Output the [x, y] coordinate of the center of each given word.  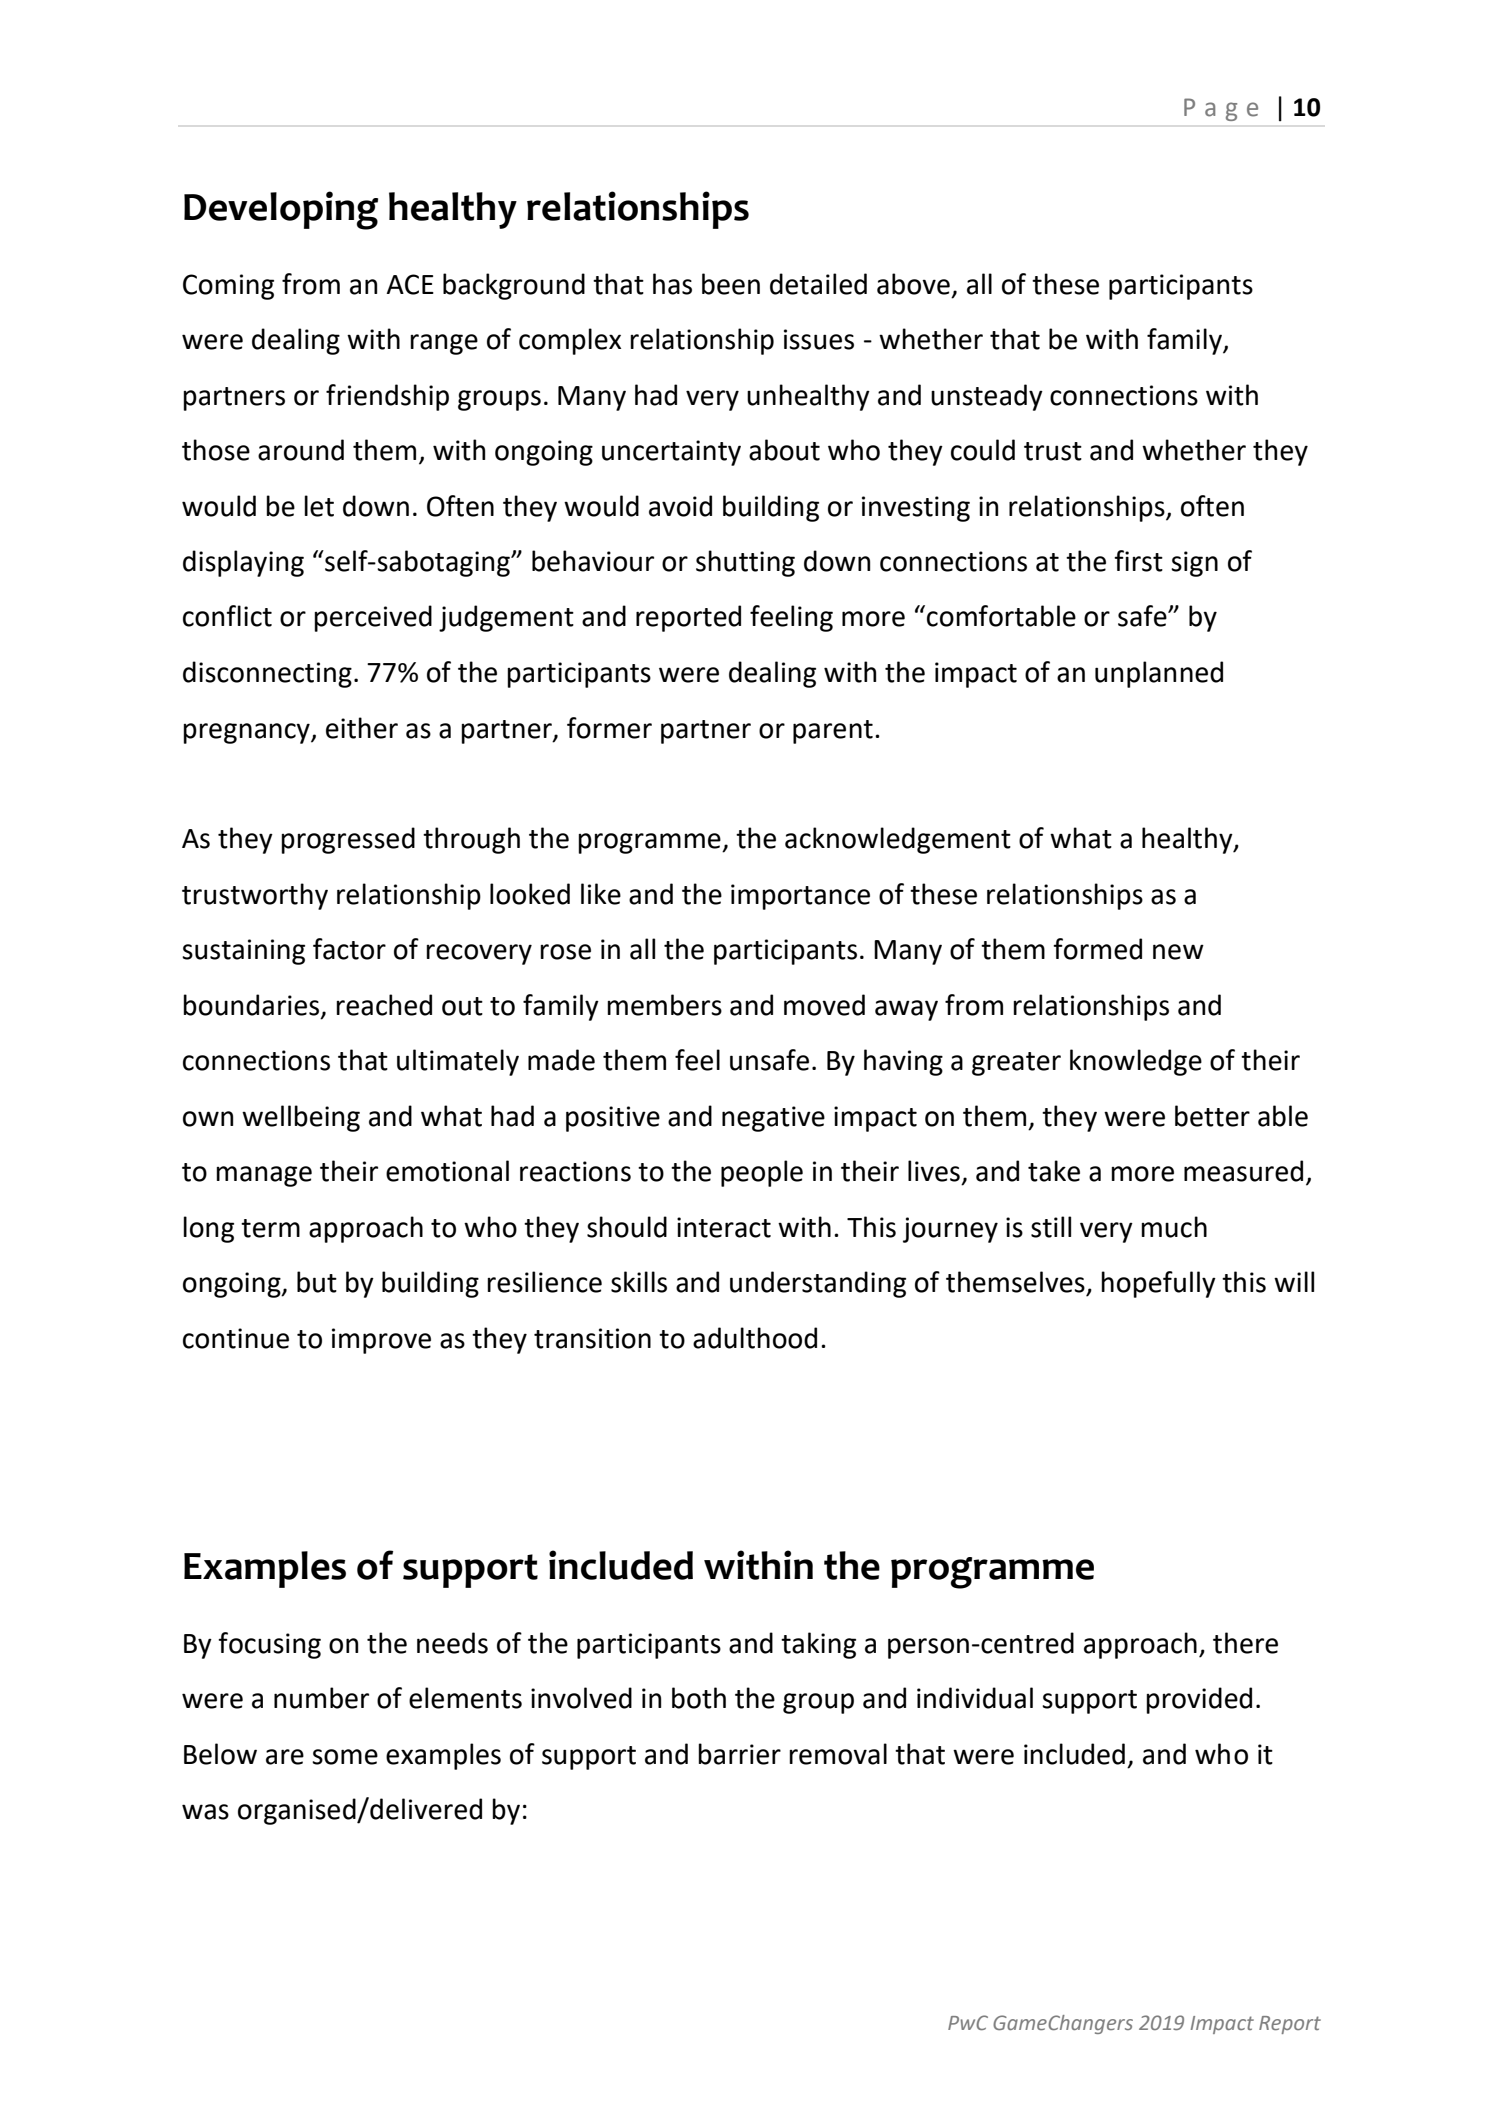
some [345, 1757]
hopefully [1158, 1284]
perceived [373, 618]
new [1178, 952]
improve [381, 1341]
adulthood [755, 1338]
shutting [745, 563]
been [731, 284]
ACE [410, 284]
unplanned [1159, 674]
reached [384, 1005]
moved [824, 1005]
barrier [739, 1754]
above [913, 284]
